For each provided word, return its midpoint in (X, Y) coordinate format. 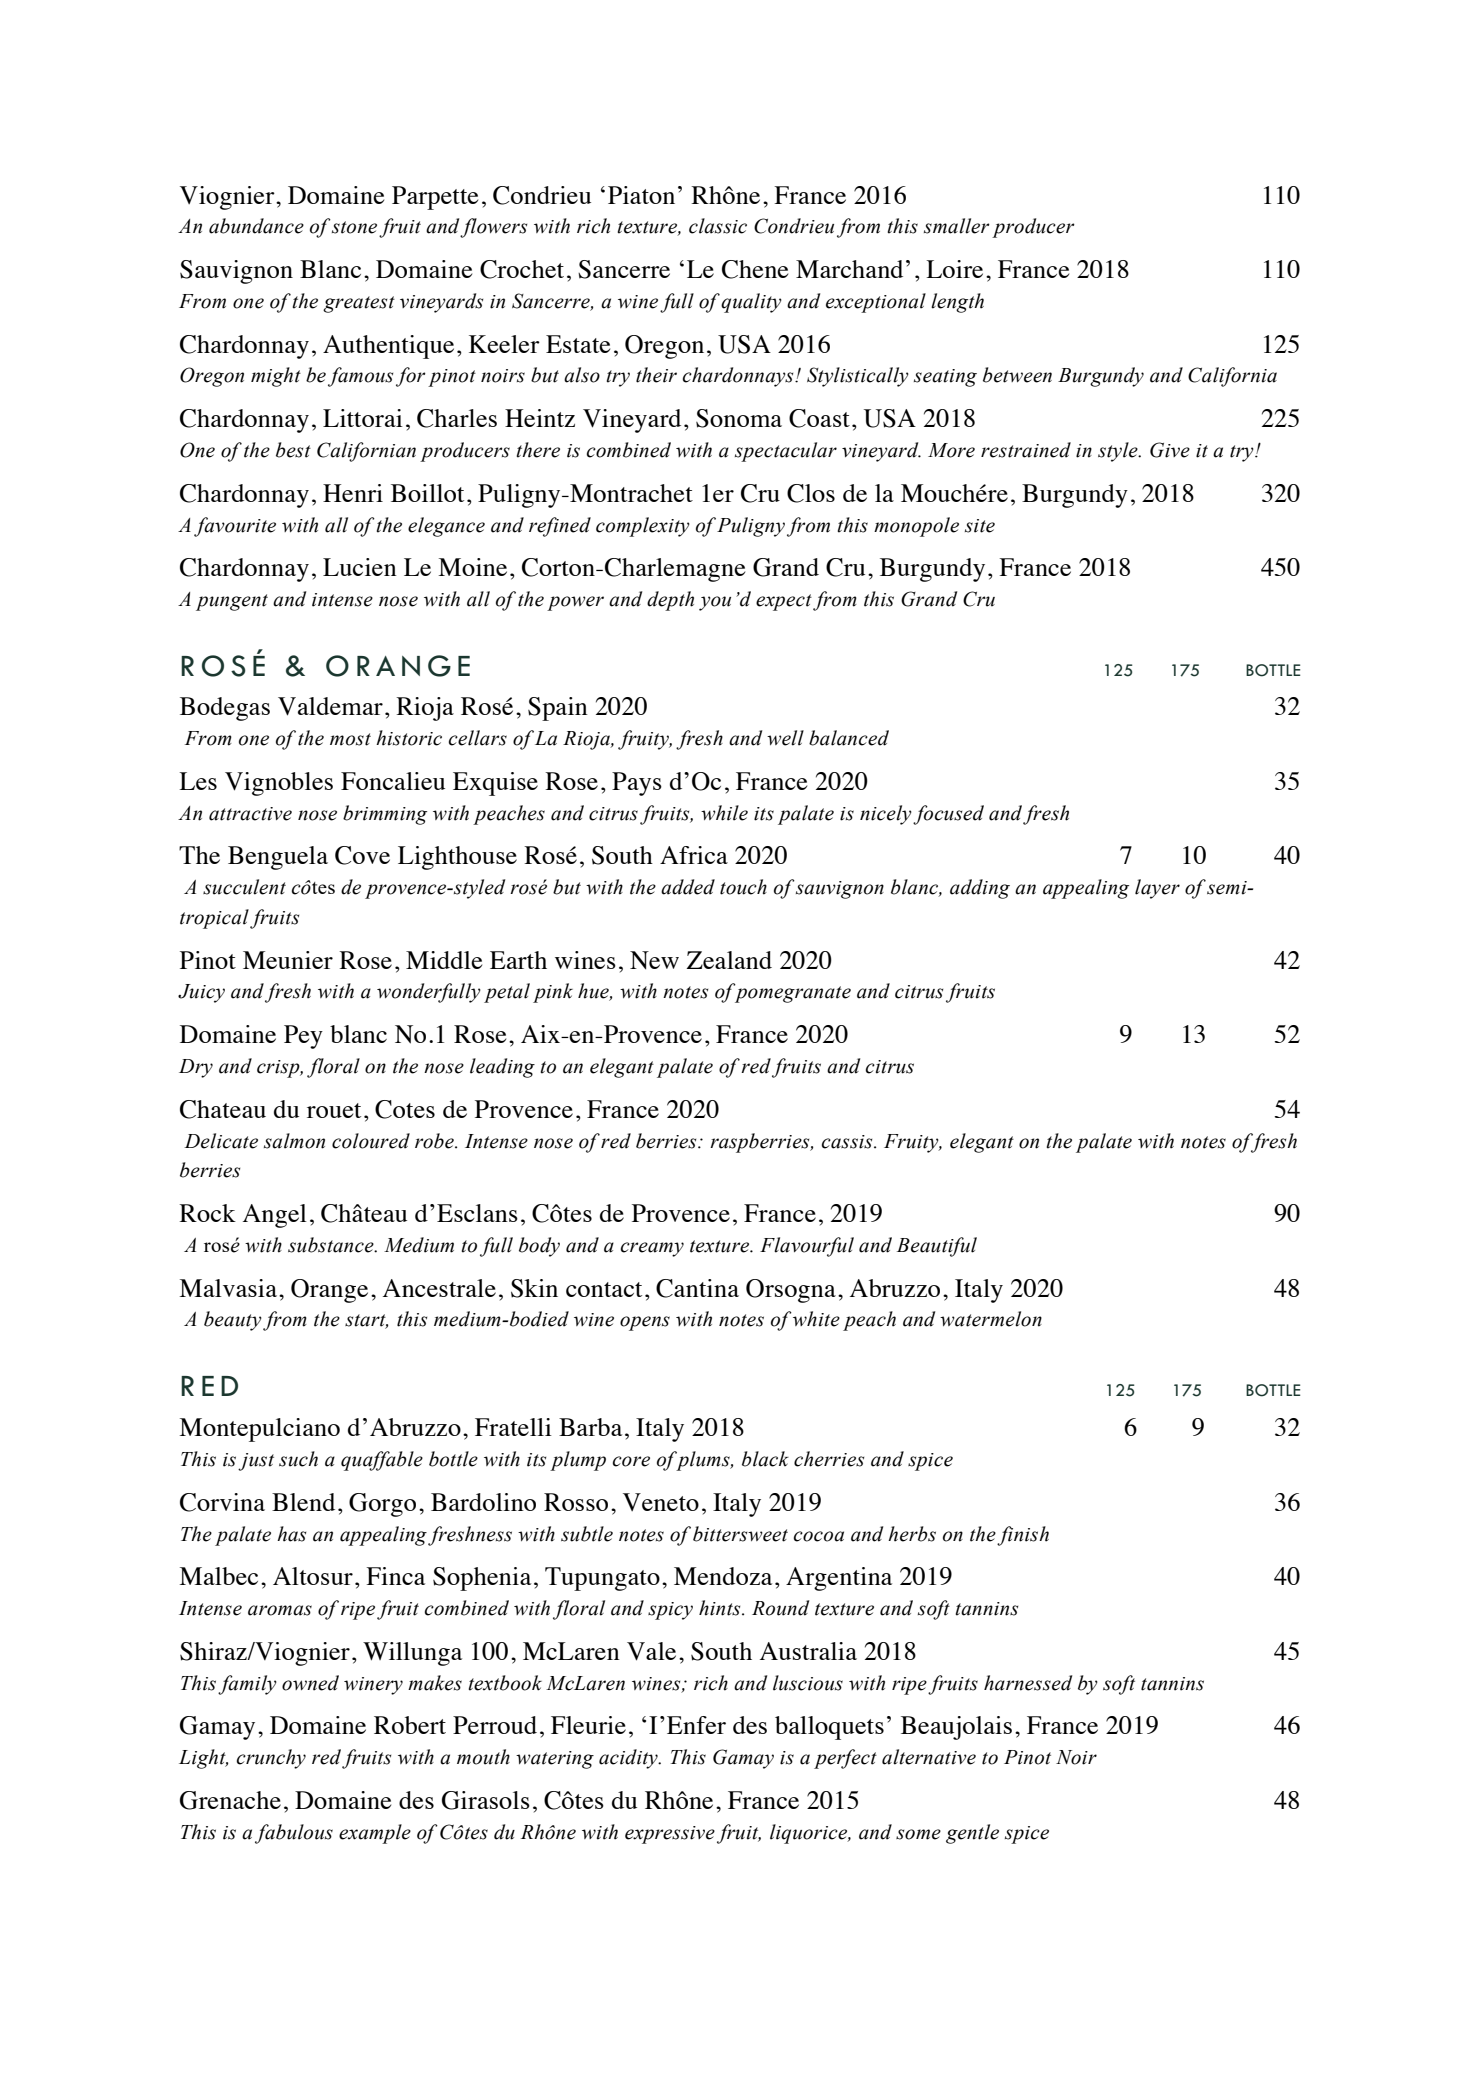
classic (718, 226)
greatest (359, 304)
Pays (637, 784)
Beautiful (937, 1247)
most (350, 739)
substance (332, 1245)
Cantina (697, 1288)
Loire (954, 269)
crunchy (271, 1759)
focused (948, 815)
